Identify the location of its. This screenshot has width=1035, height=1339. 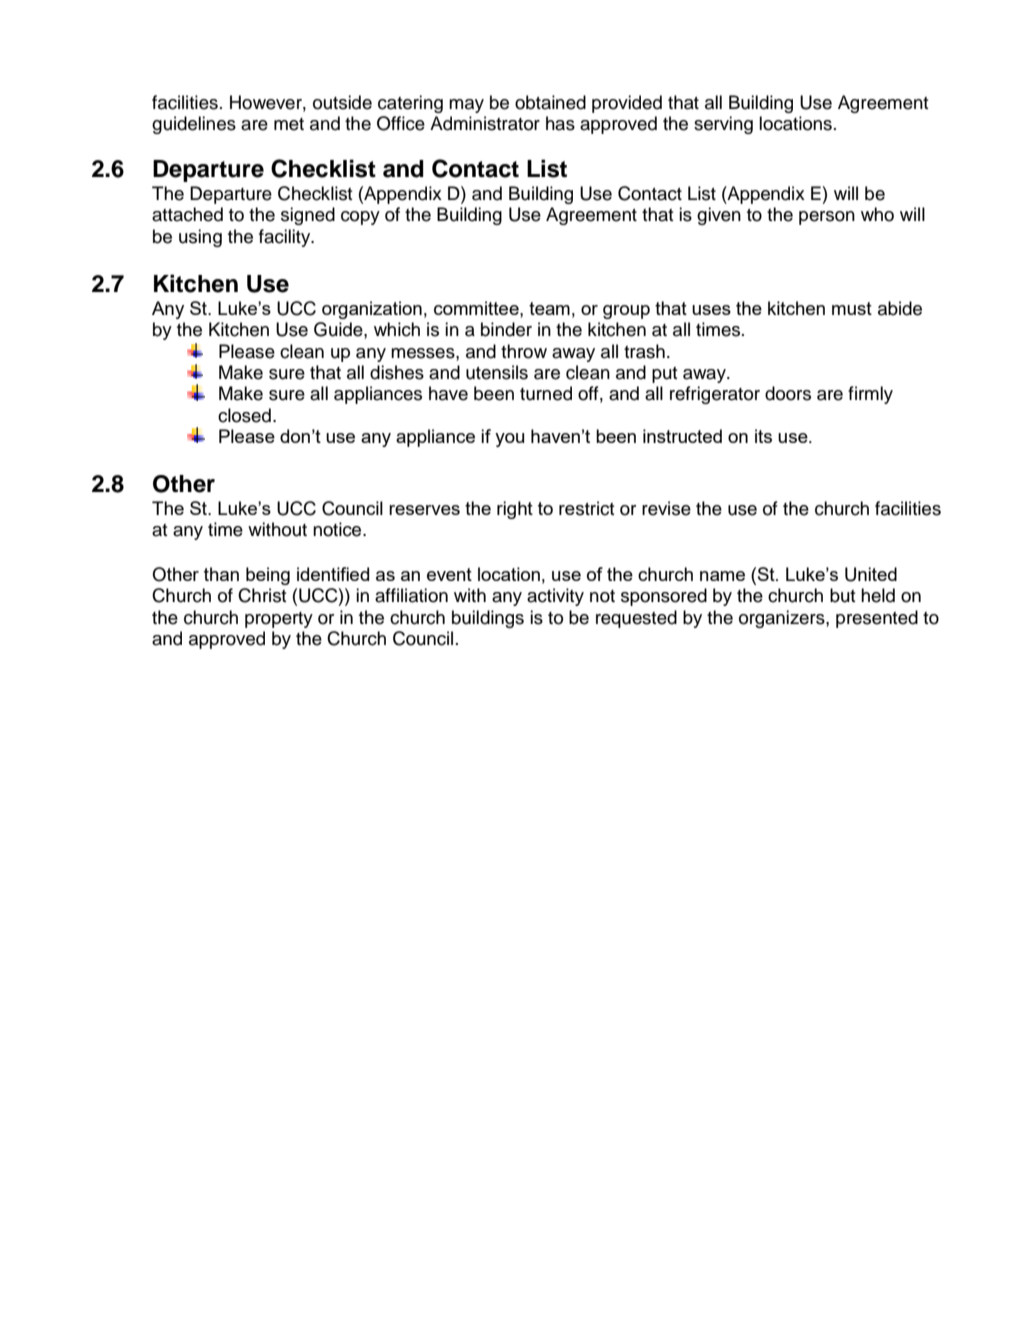
(763, 436).
